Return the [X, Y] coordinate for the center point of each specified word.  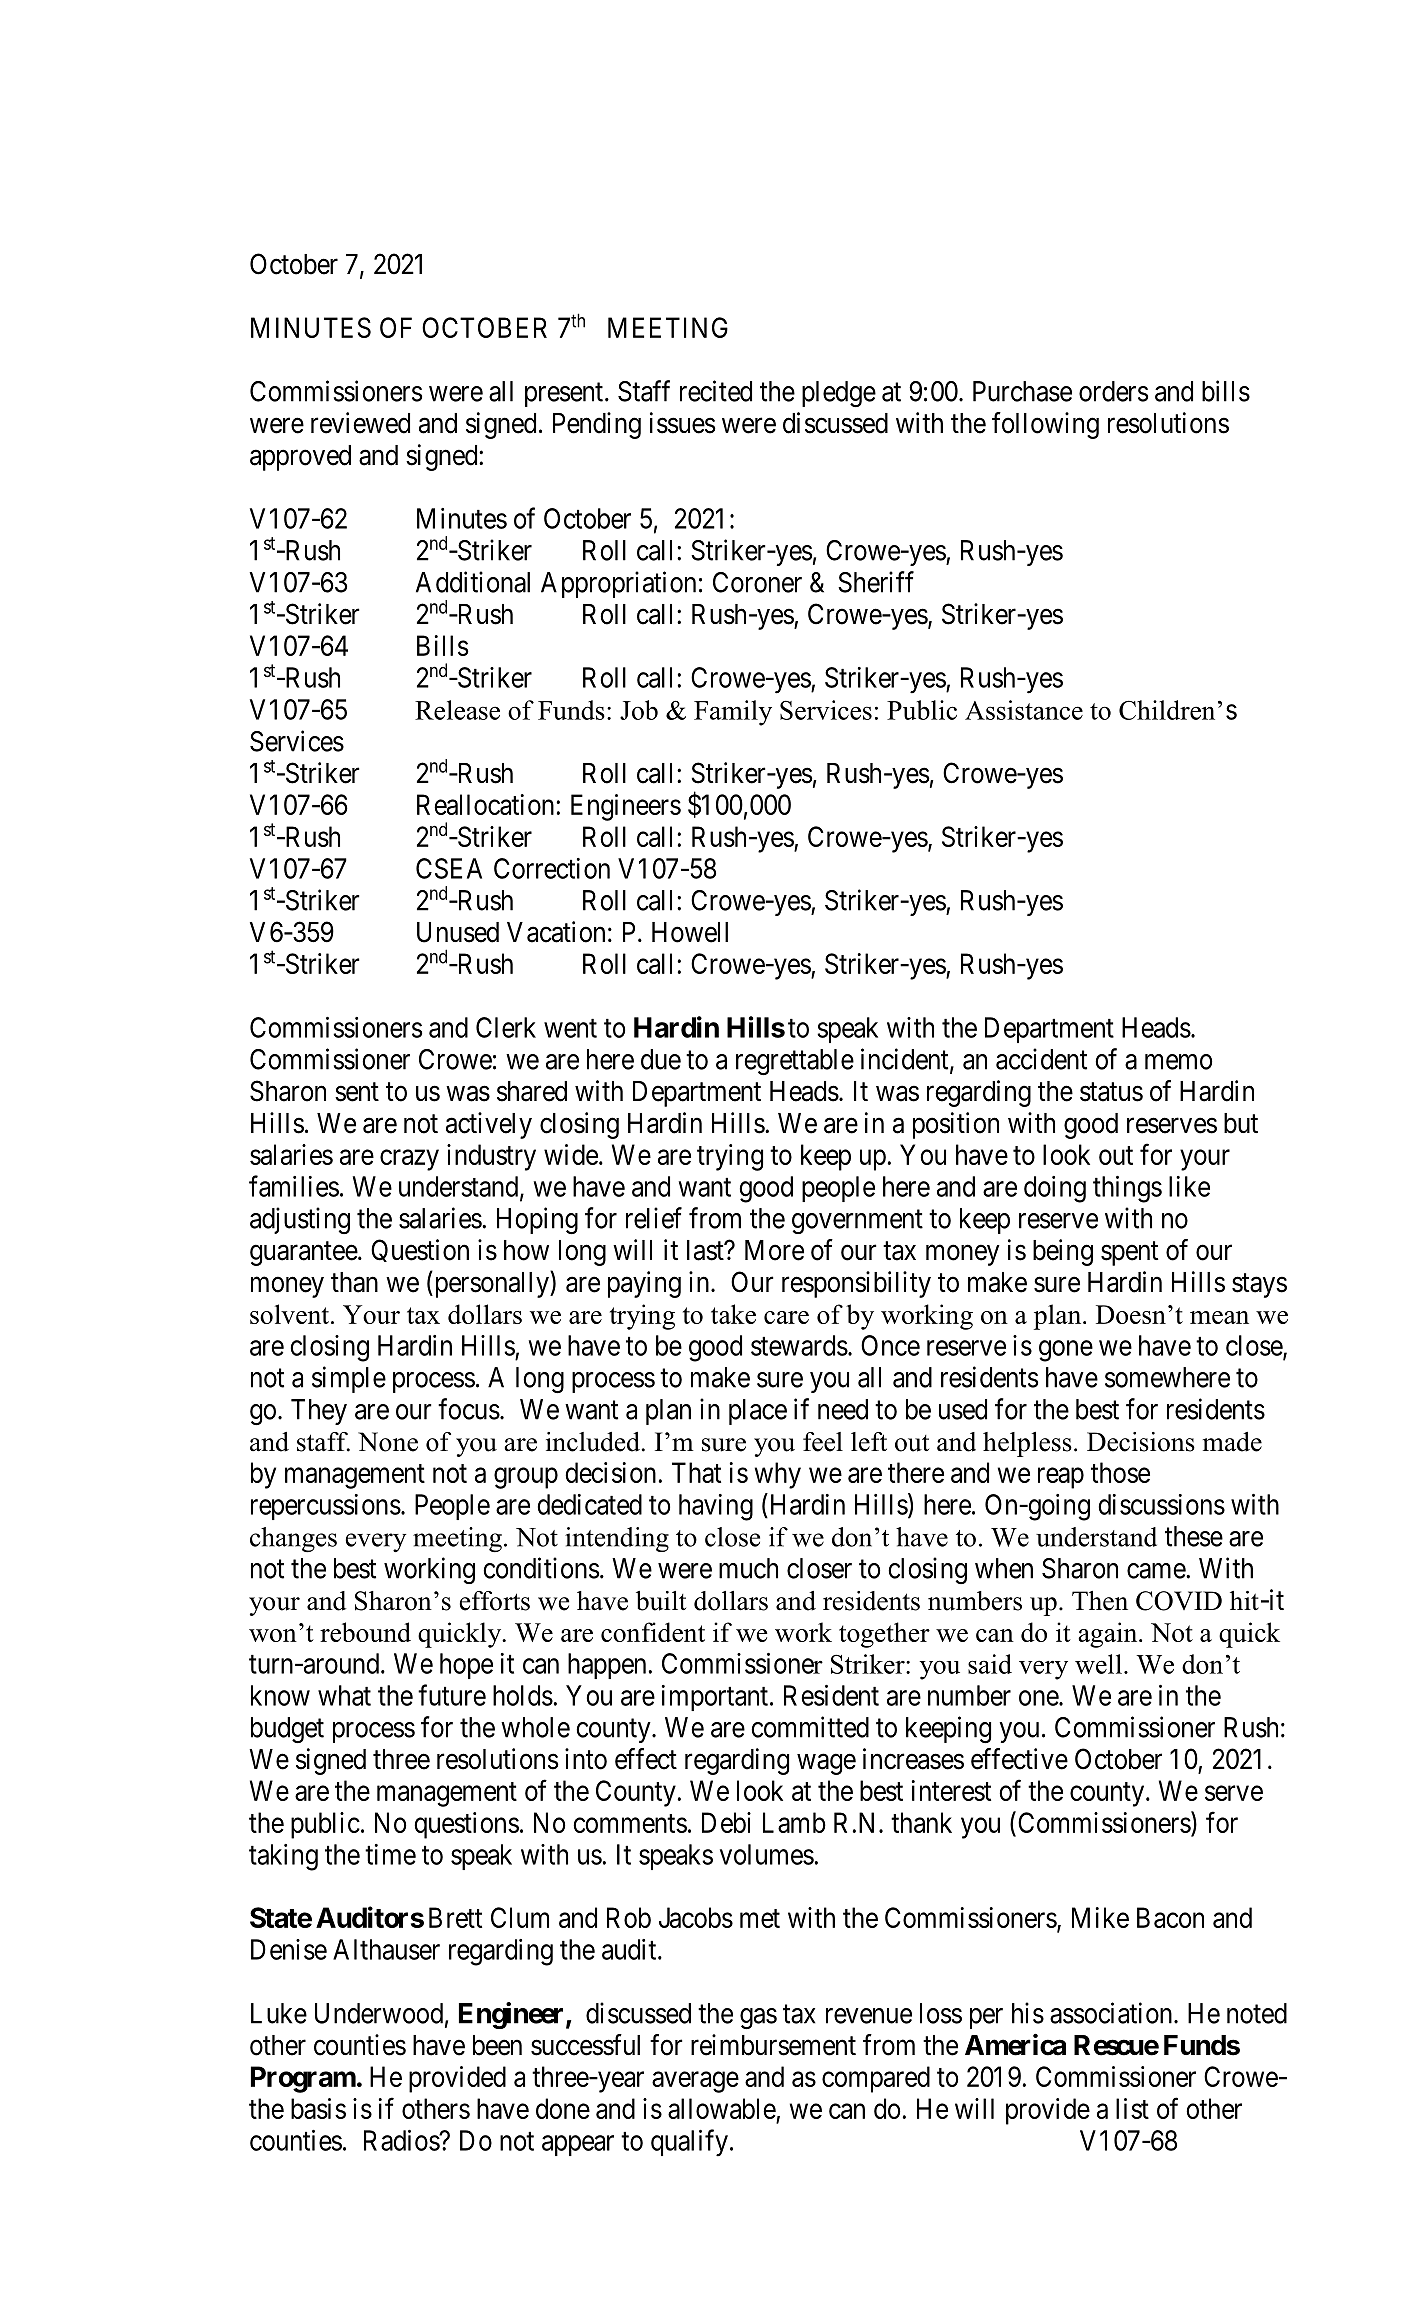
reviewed [360, 423]
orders [1113, 391]
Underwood [379, 2013]
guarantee [304, 1254]
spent [1129, 1254]
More [774, 1250]
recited [716, 391]
